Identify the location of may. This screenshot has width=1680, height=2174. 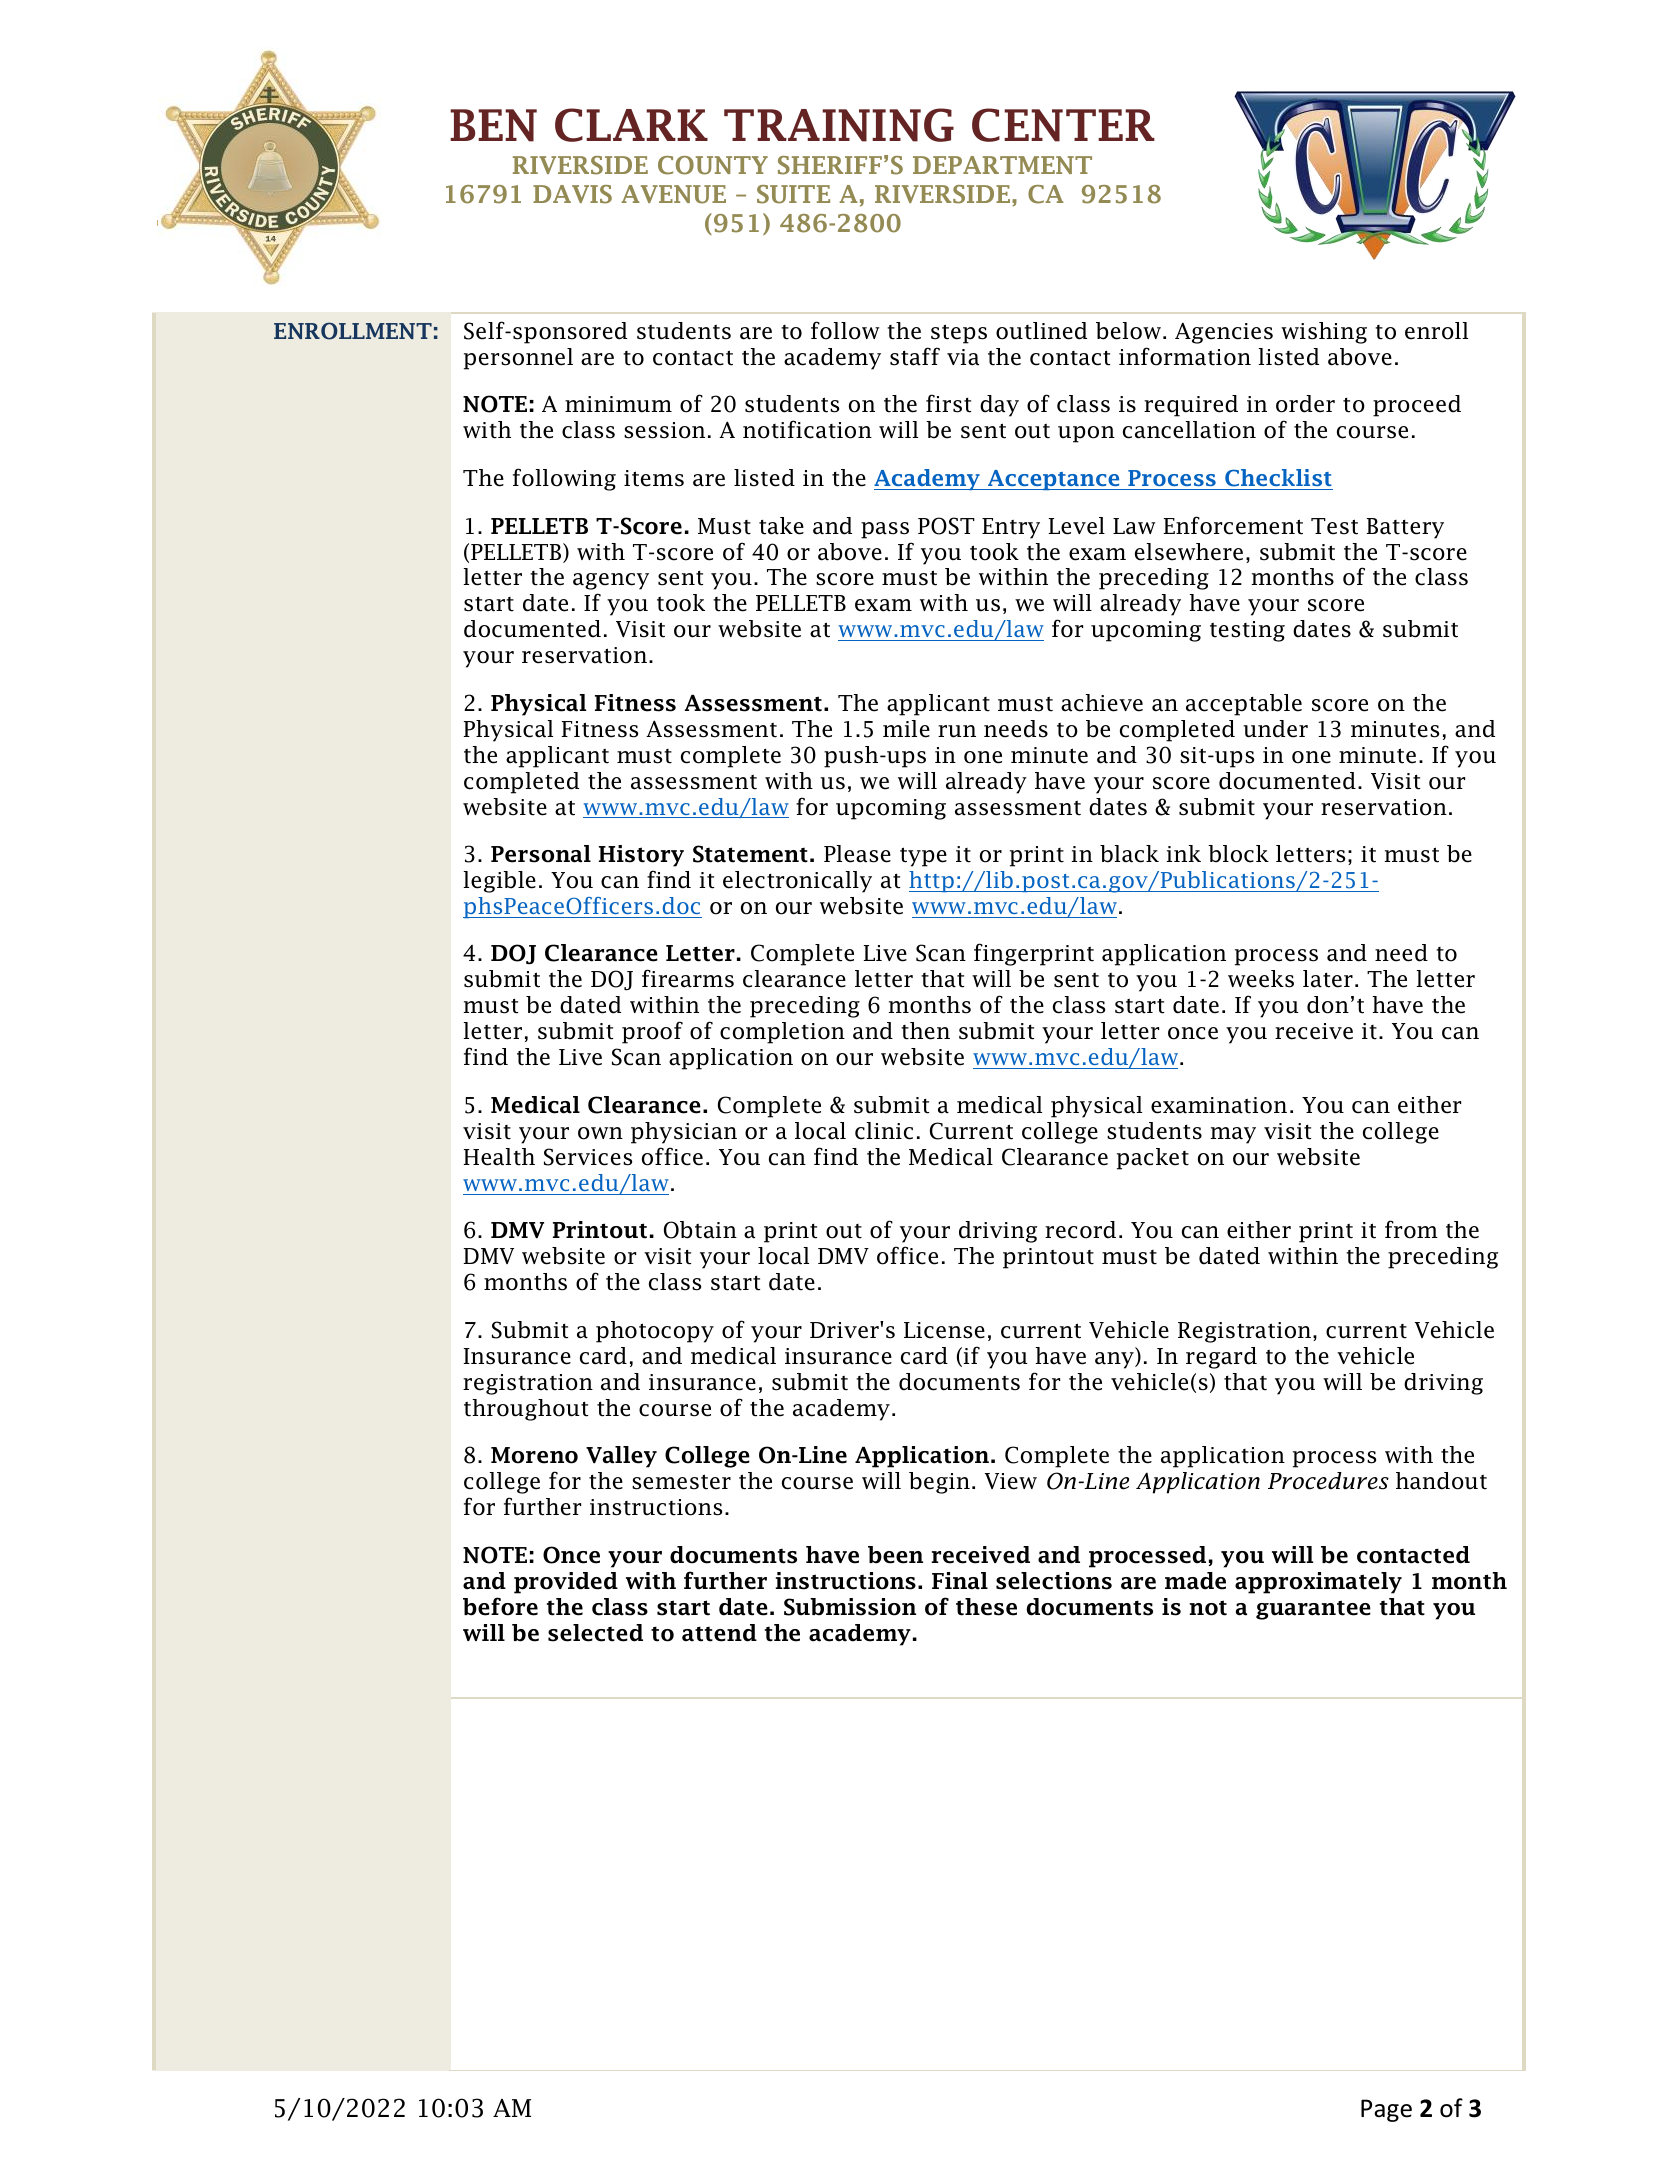
(1233, 1135).
